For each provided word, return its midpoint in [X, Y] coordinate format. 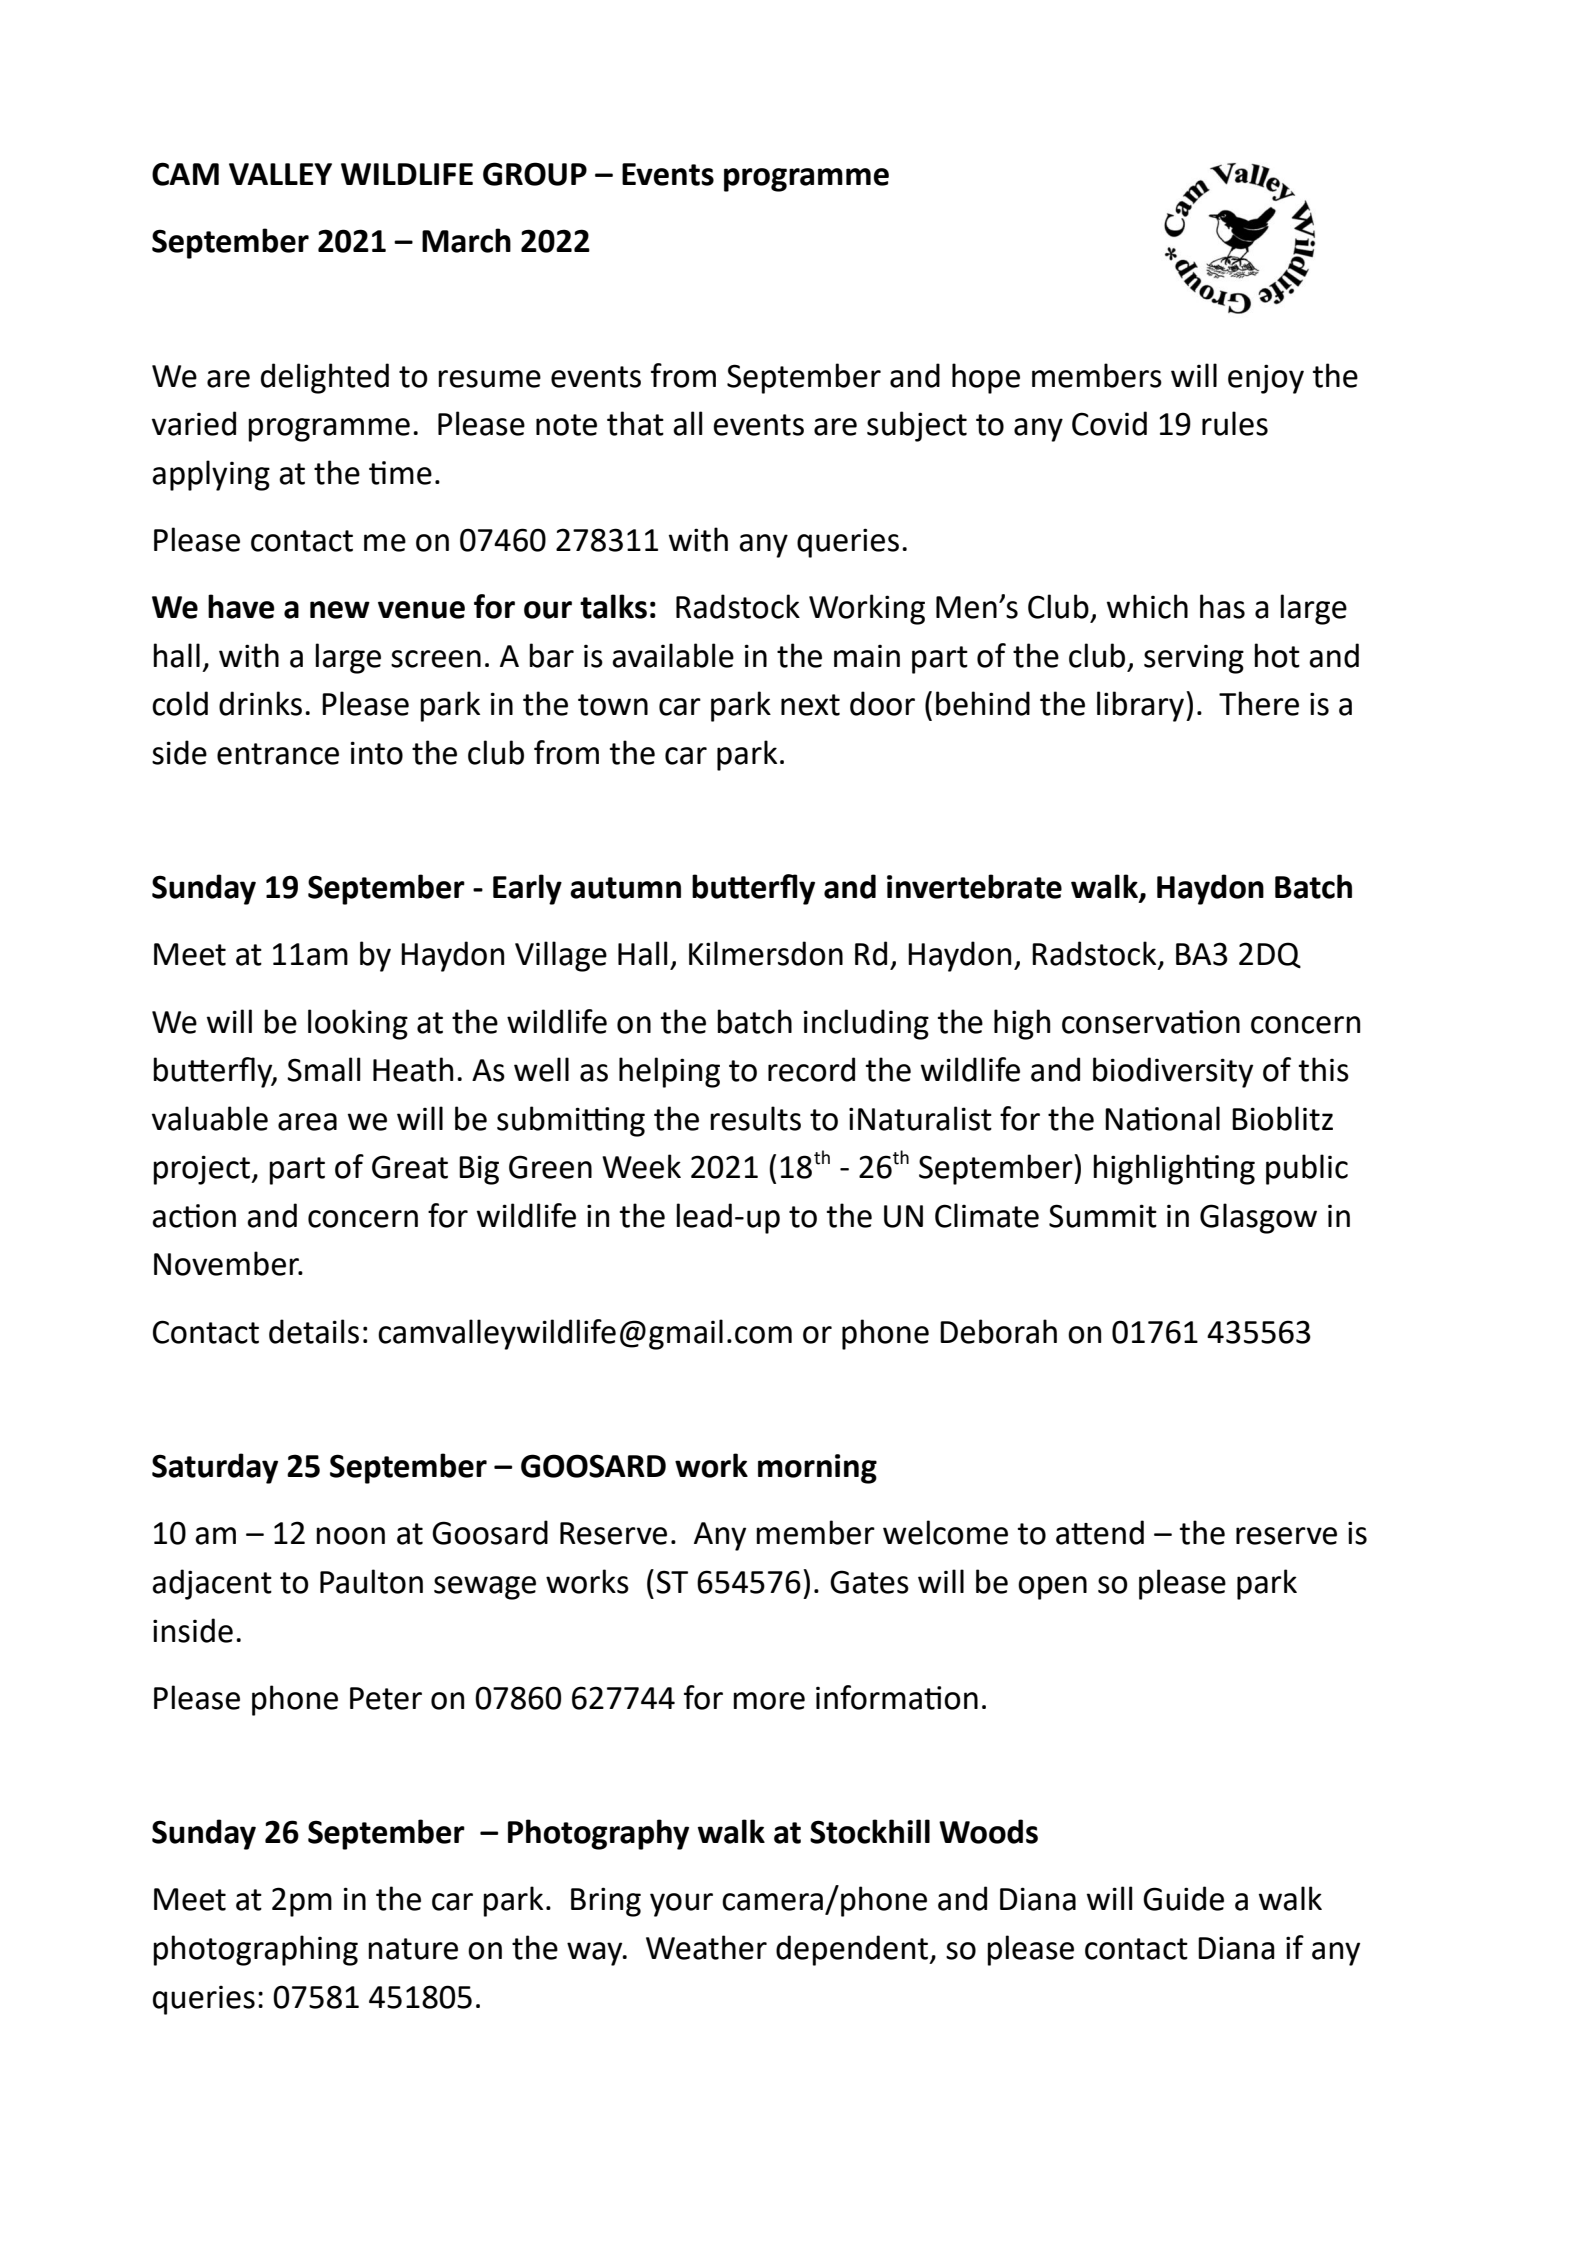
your [681, 1905]
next [810, 705]
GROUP [535, 174]
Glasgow [1258, 1218]
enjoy [1266, 379]
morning [817, 1469]
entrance [278, 754]
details [314, 1331]
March [466, 240]
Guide [1183, 1898]
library [1142, 706]
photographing [255, 1950]
